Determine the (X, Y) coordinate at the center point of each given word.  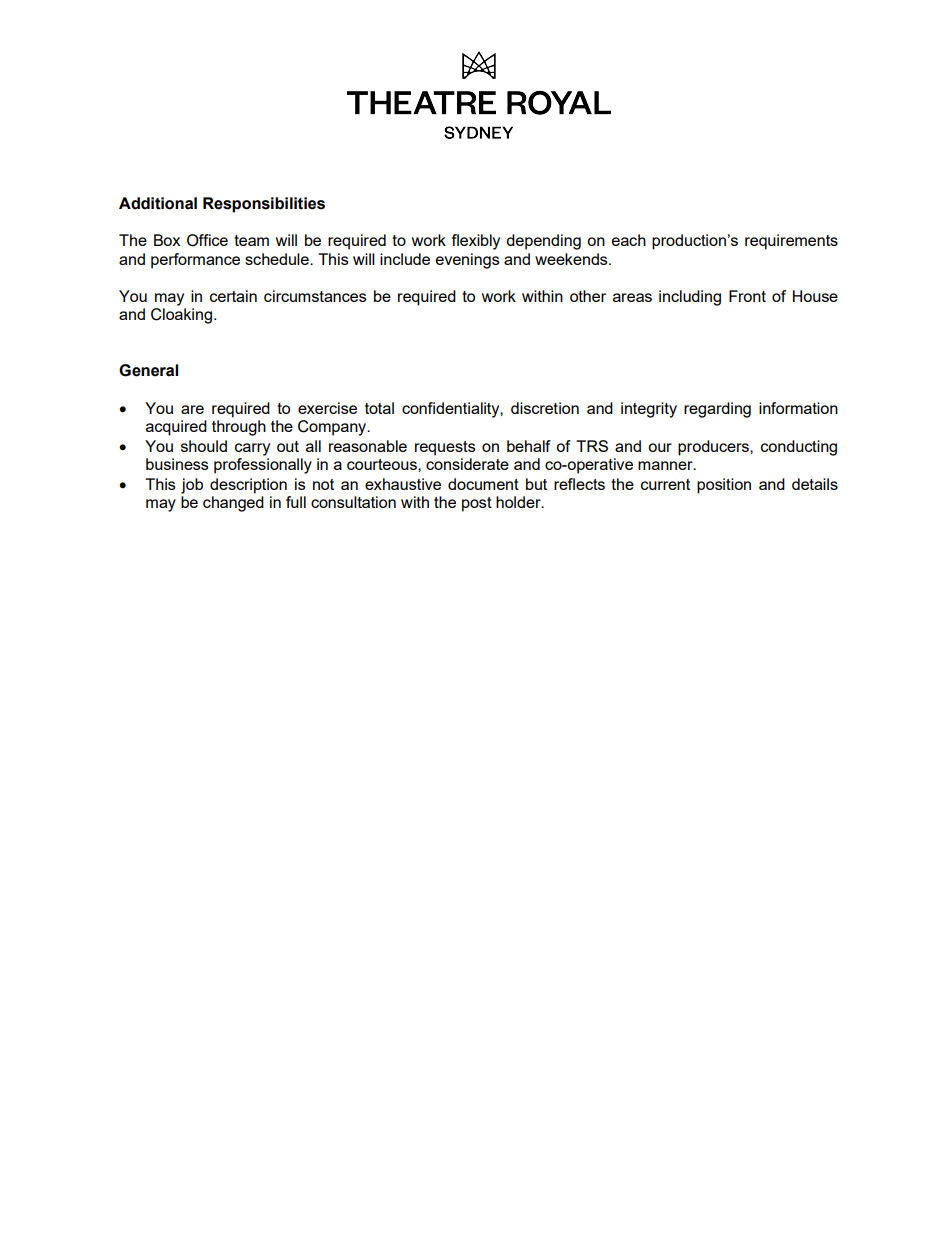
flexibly (476, 242)
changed (233, 504)
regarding (717, 410)
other (588, 296)
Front (747, 296)
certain (233, 296)
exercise (327, 408)
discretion (545, 408)
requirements (791, 242)
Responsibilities (264, 205)
